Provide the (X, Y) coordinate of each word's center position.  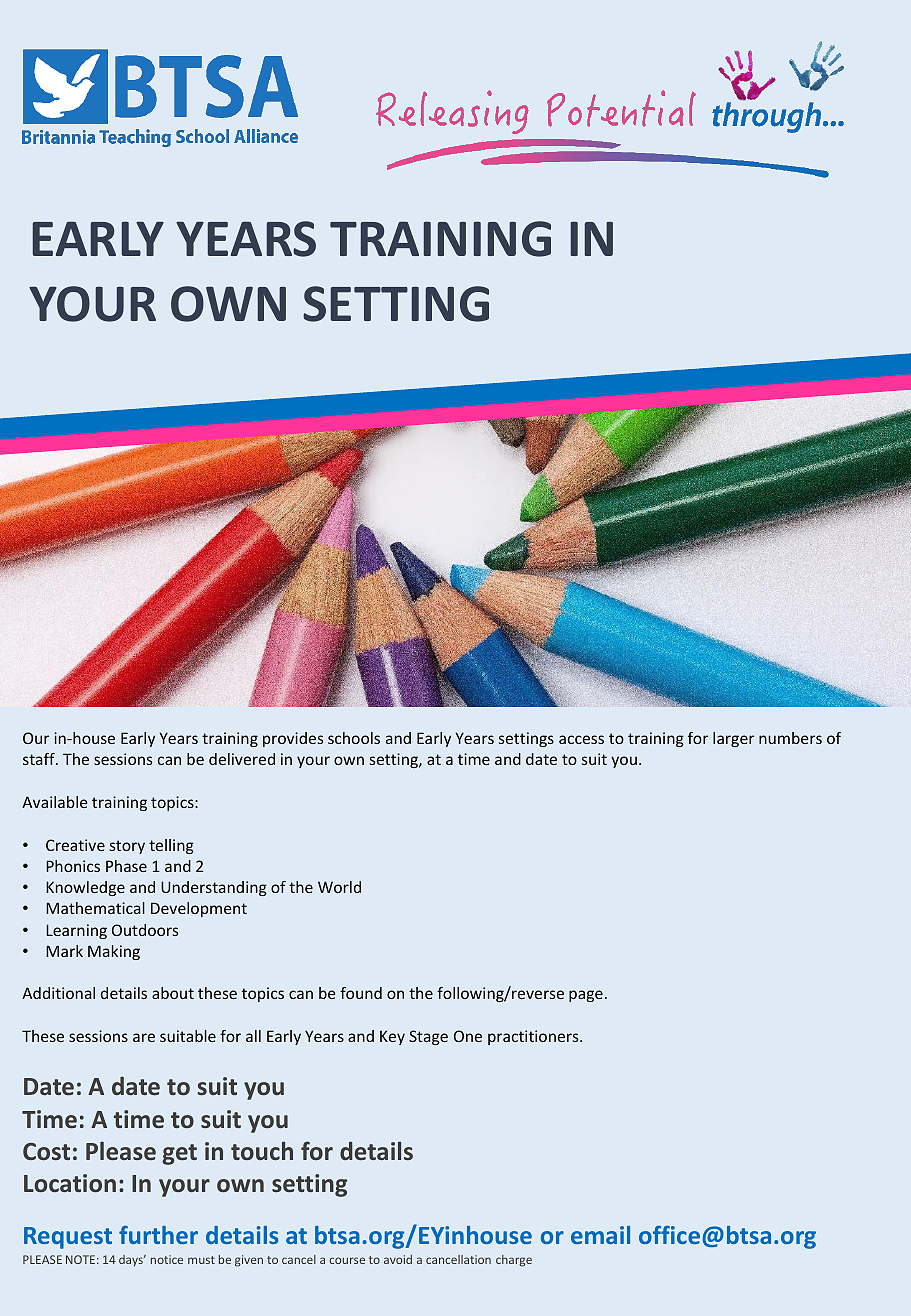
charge (514, 1261)
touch (262, 1150)
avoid (398, 1259)
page (586, 996)
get (179, 1154)
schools (354, 738)
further (158, 1234)
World (339, 887)
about (173, 993)
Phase (126, 866)
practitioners (534, 1037)
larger (733, 739)
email (600, 1235)
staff (40, 759)
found (361, 993)
